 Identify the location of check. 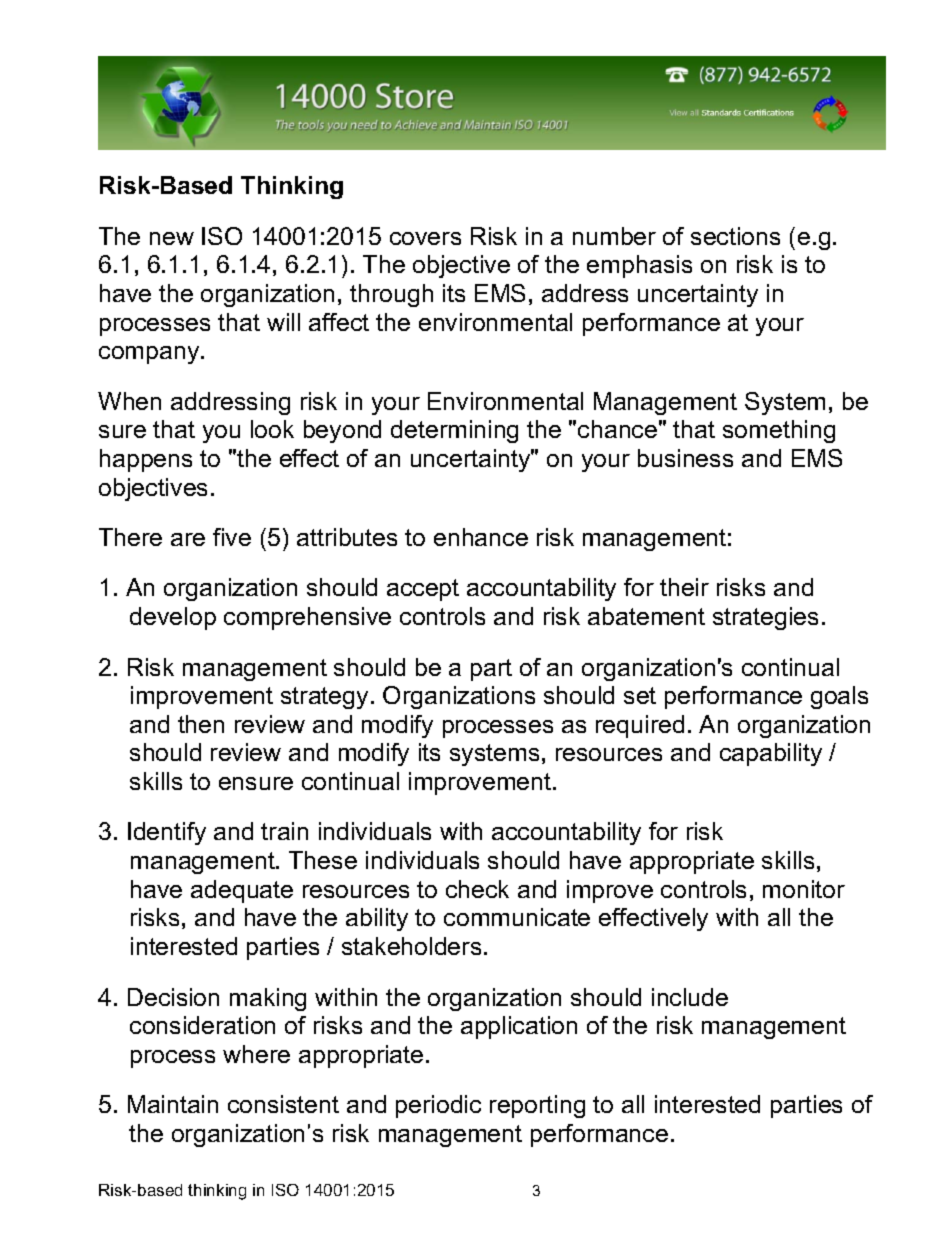
(477, 889).
